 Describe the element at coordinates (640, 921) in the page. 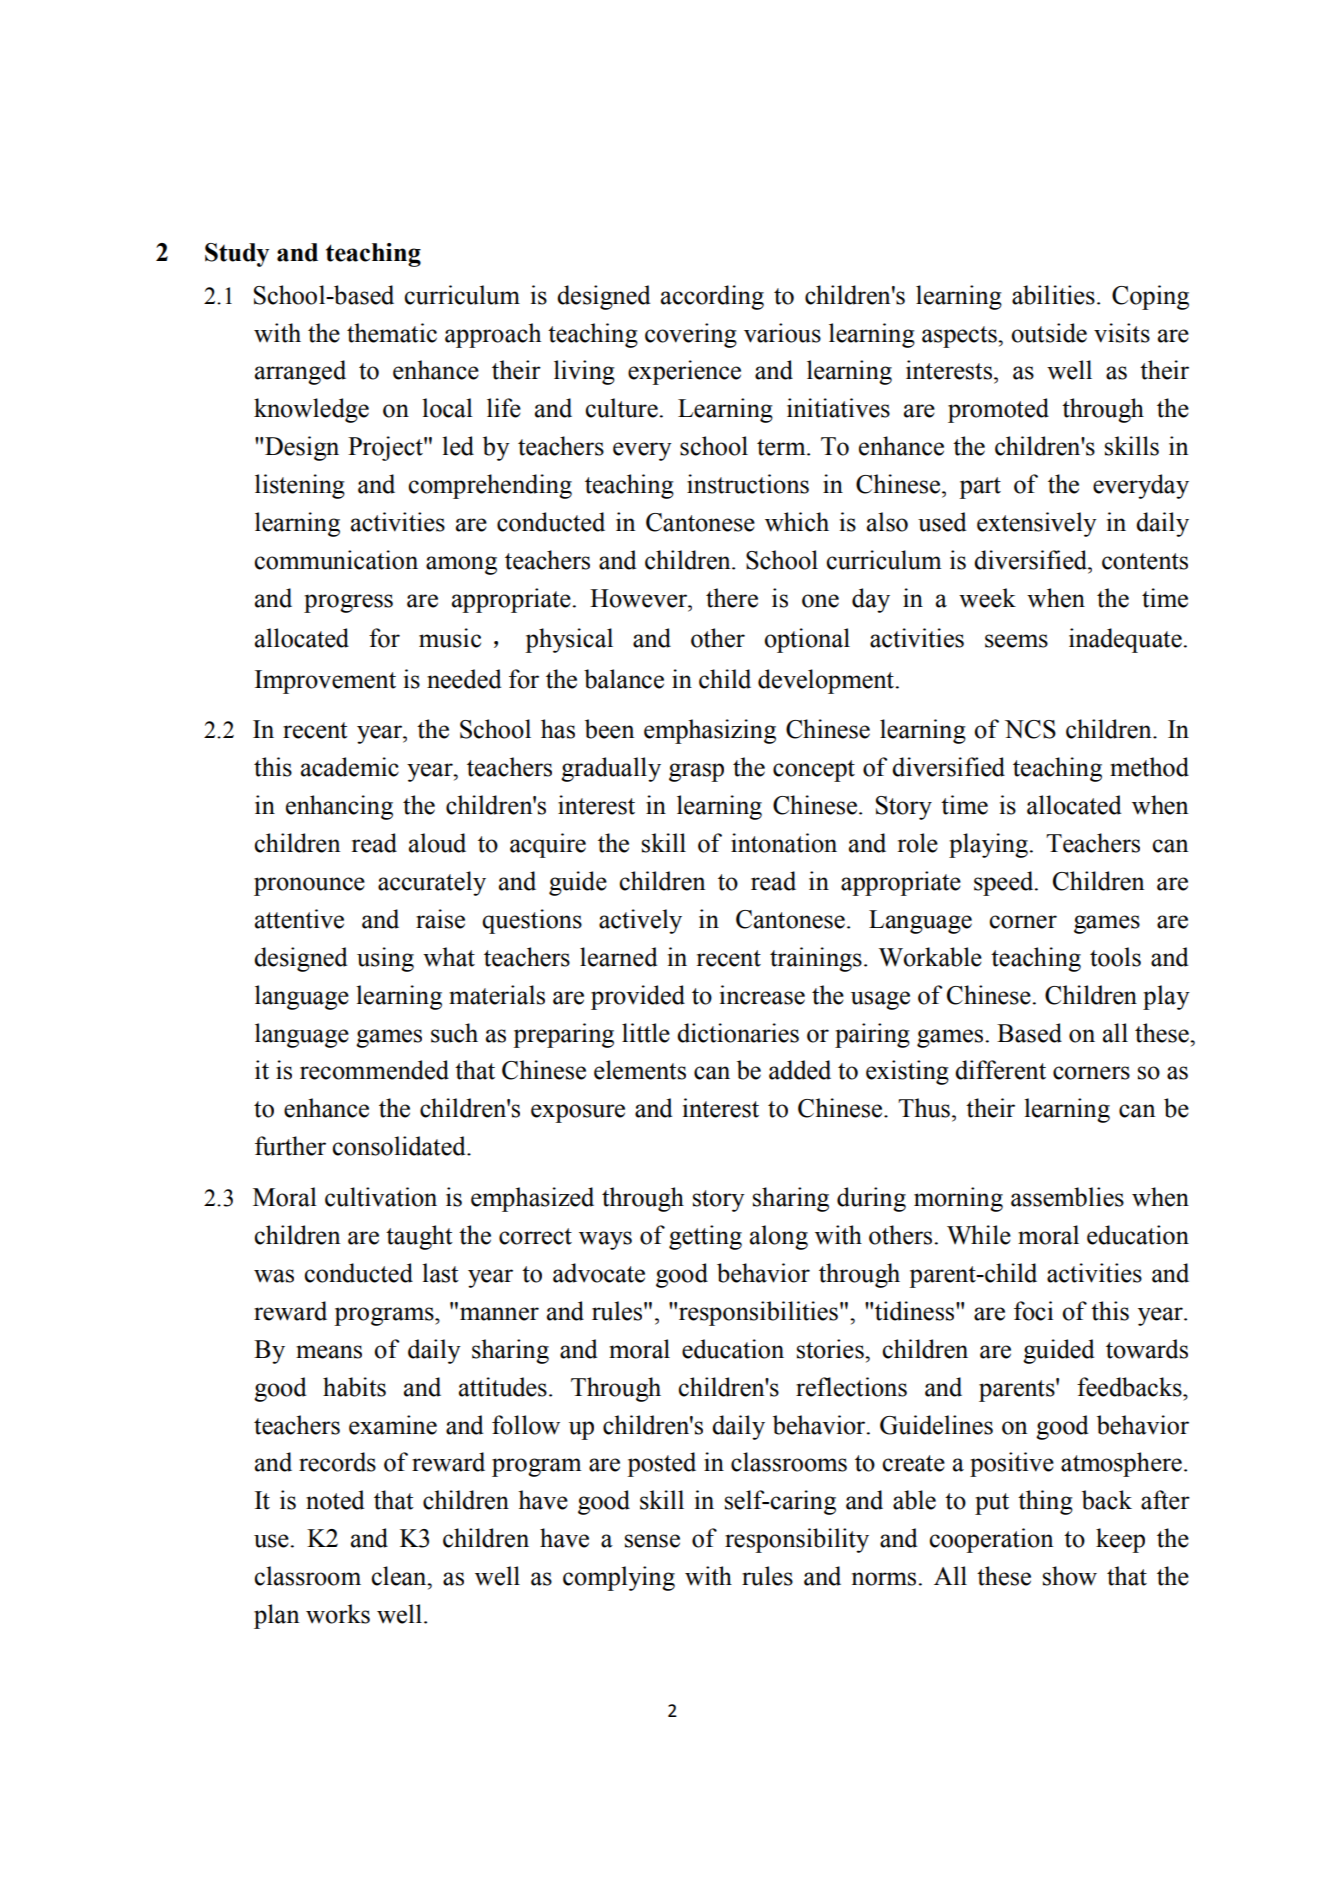

I see `actively` at that location.
